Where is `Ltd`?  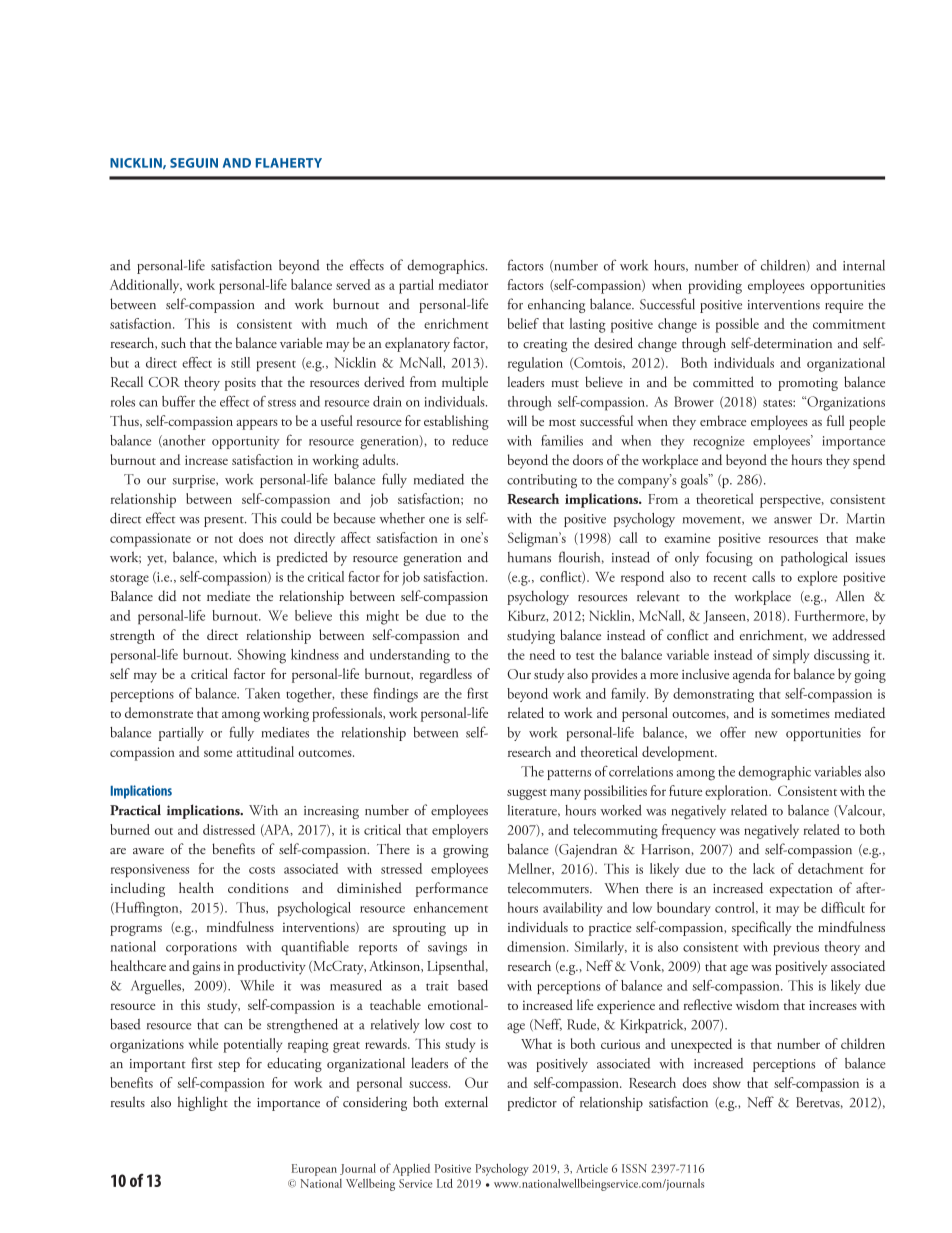
Ltd is located at coordinates (445, 1183).
